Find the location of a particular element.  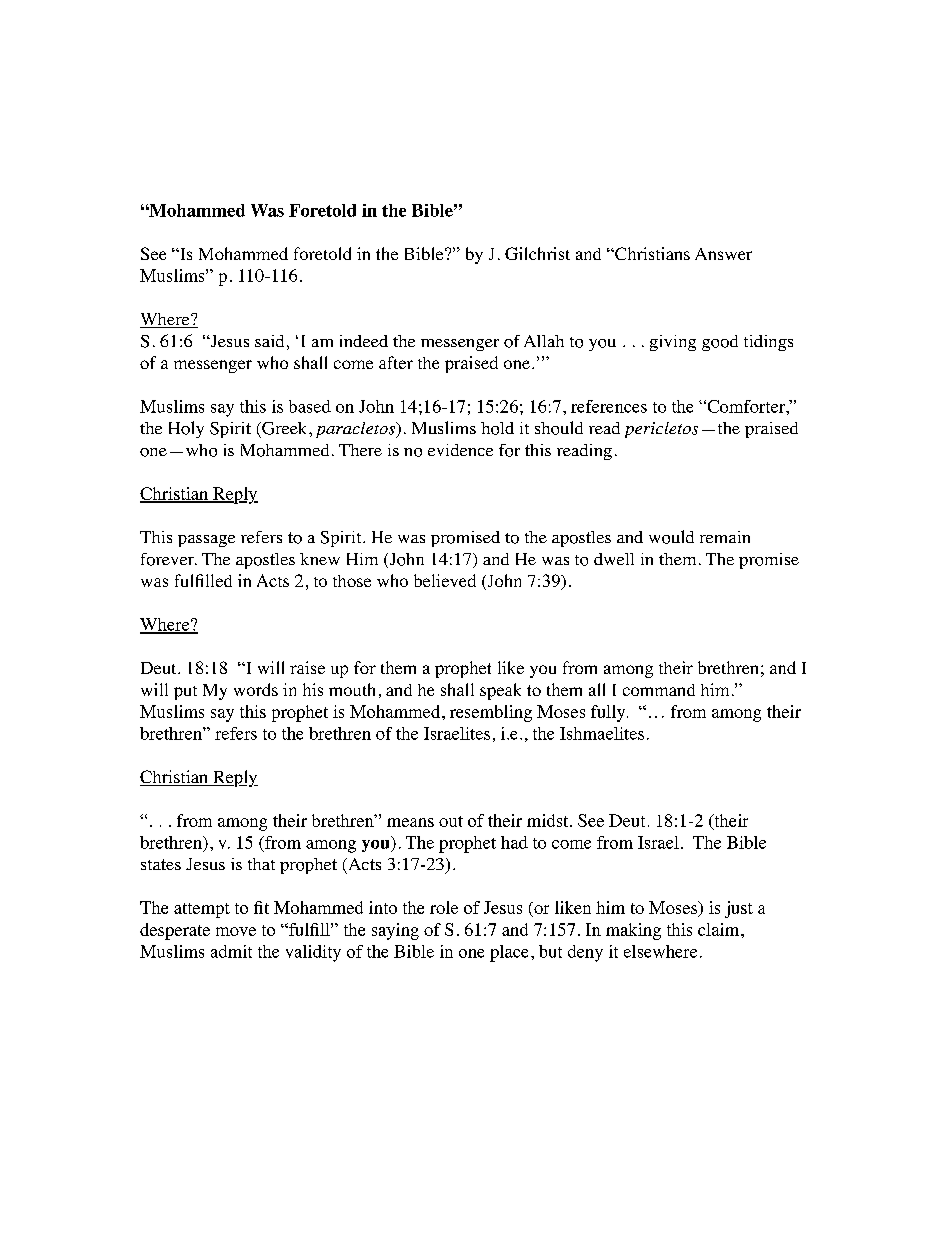

said is located at coordinates (269, 341).
